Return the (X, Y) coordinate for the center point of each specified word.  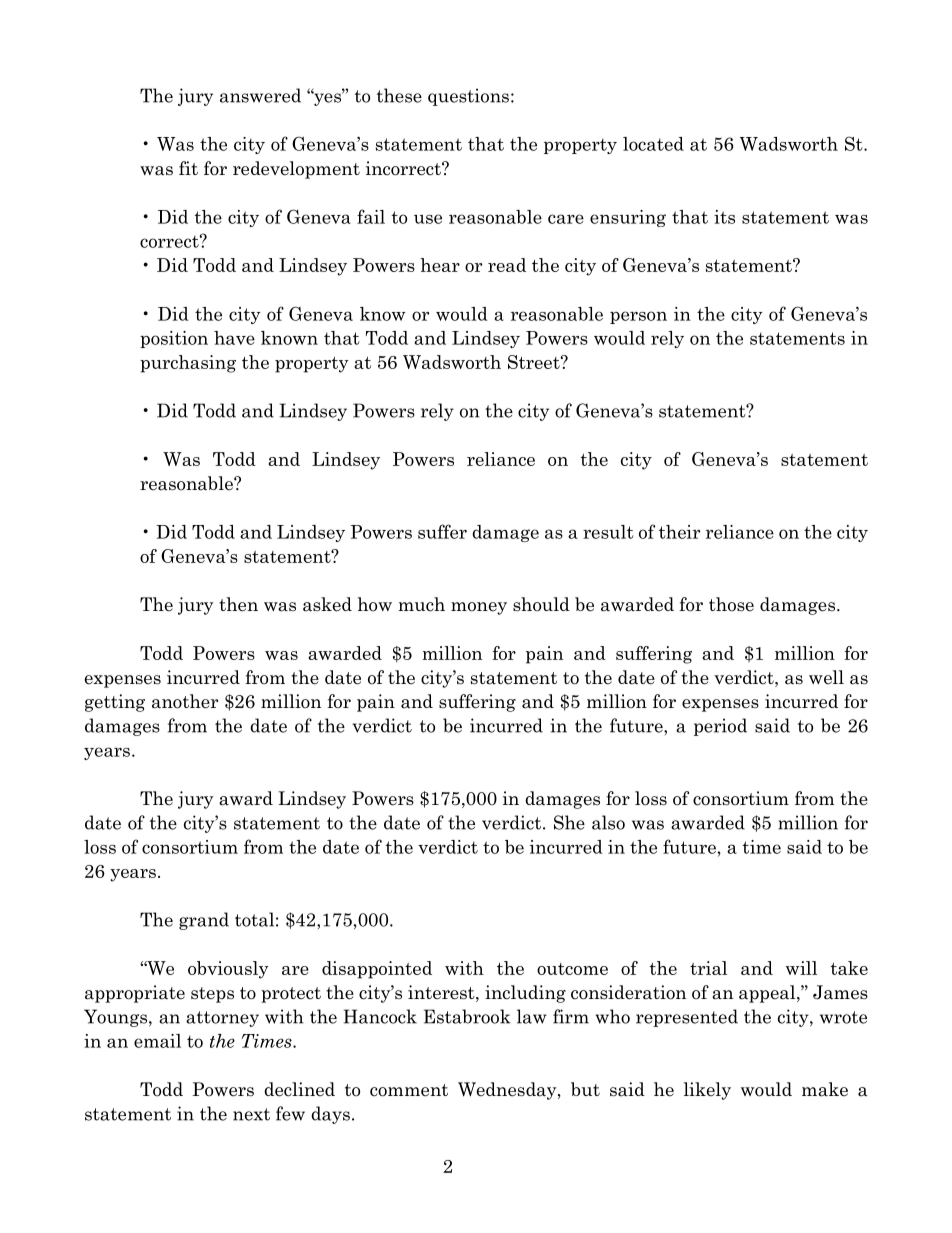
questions (468, 97)
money (479, 608)
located (653, 144)
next (251, 1114)
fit (188, 168)
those (731, 604)
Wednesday (508, 1091)
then (238, 604)
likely (707, 1091)
